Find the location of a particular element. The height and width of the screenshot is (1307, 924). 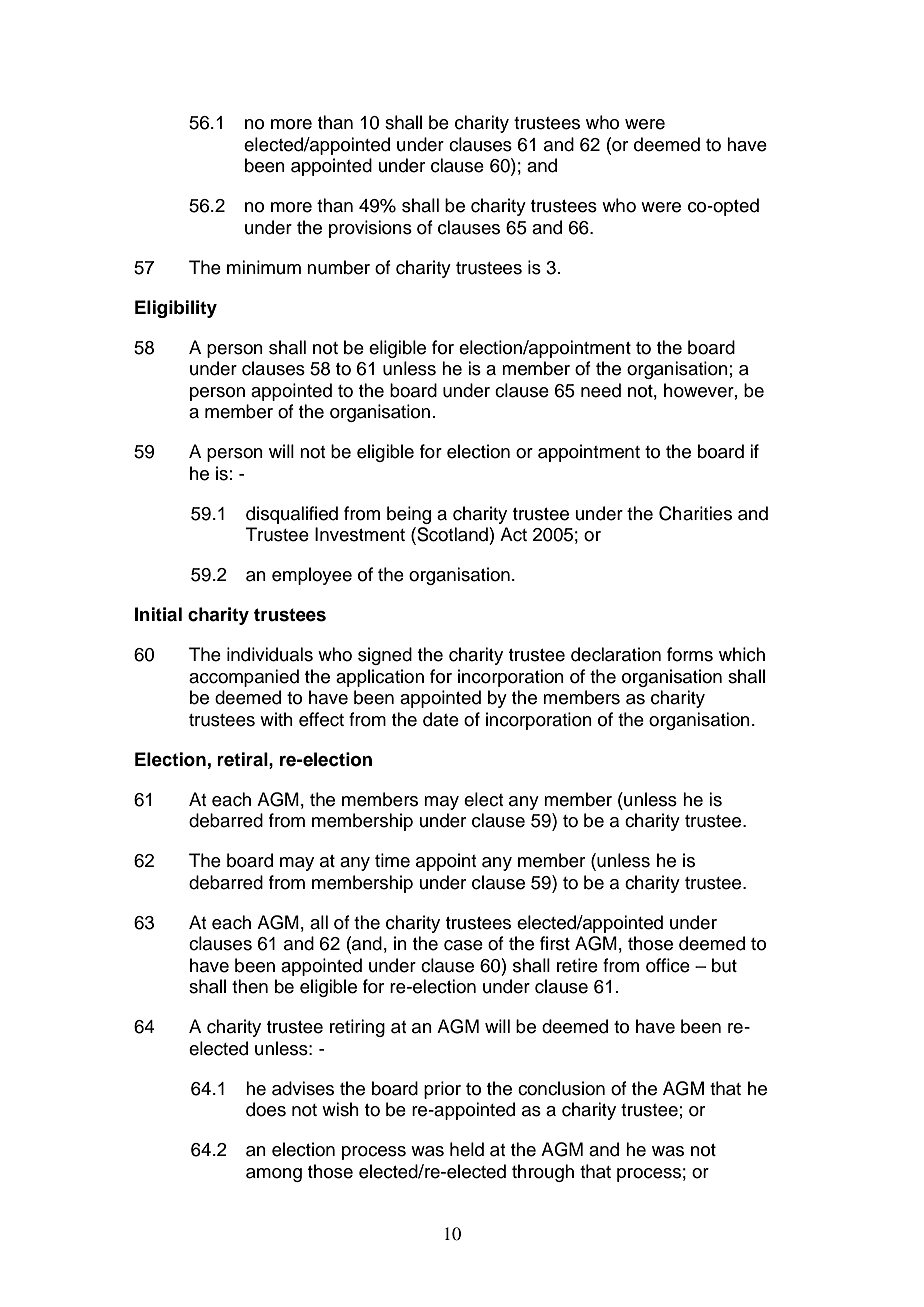

among is located at coordinates (274, 1175).
